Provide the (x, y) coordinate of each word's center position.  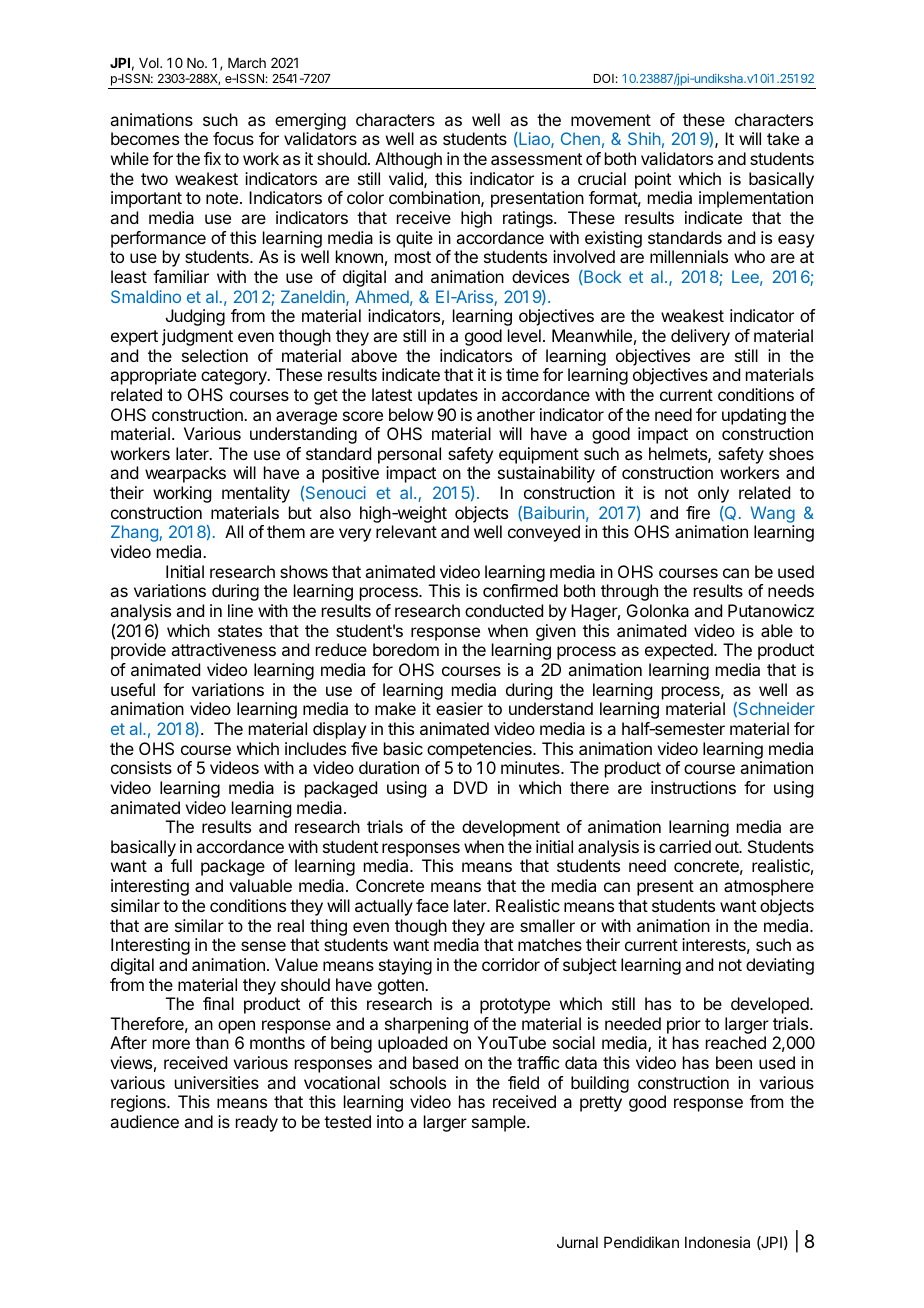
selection (215, 355)
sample (500, 1123)
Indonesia (717, 1242)
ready (257, 1123)
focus (233, 138)
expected (680, 651)
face (432, 905)
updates (448, 396)
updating (754, 416)
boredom (406, 649)
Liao (534, 140)
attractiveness (223, 649)
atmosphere (769, 887)
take (783, 138)
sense (263, 946)
